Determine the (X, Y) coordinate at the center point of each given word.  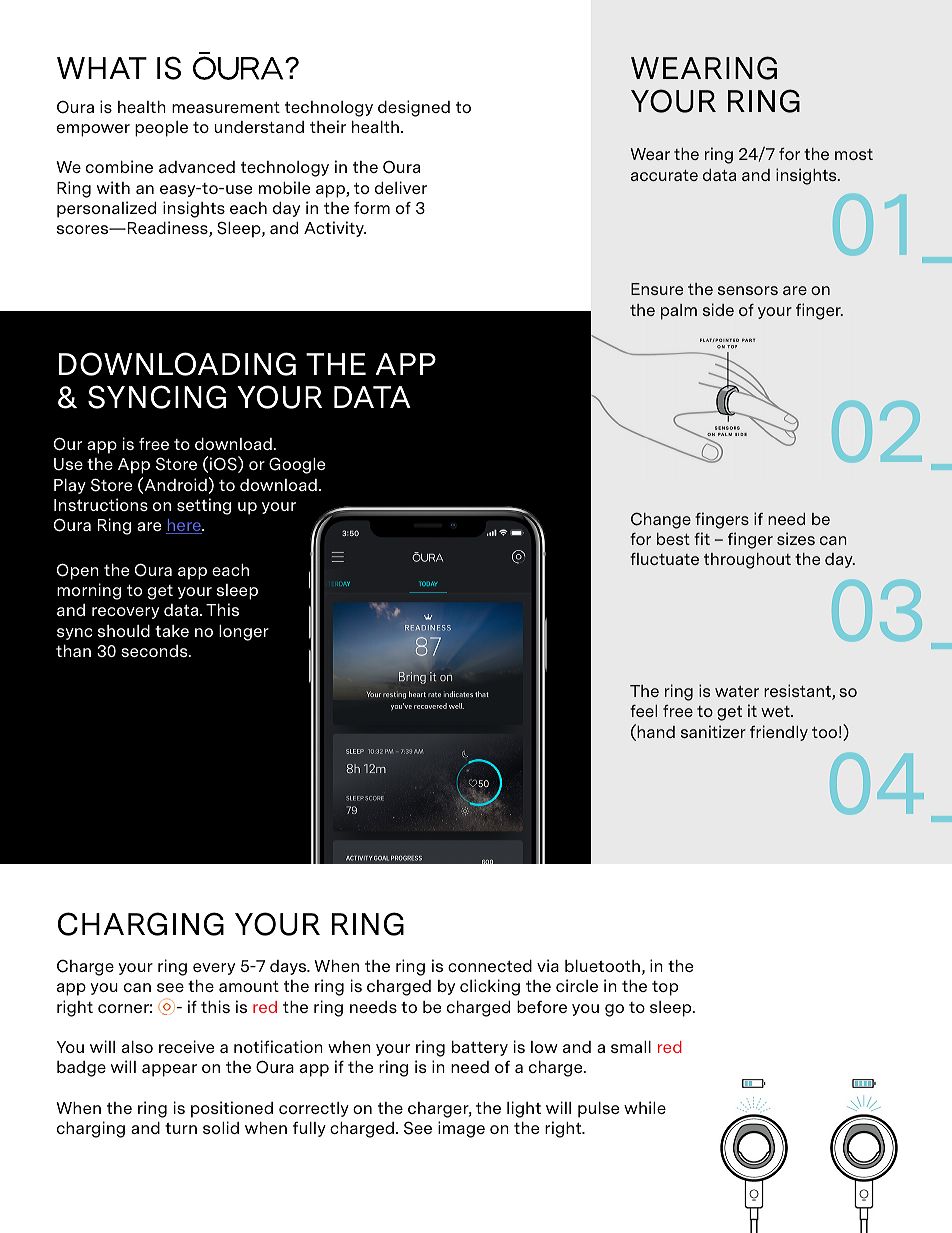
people (161, 129)
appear (169, 1070)
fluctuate (664, 559)
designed (414, 108)
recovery (125, 613)
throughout (747, 561)
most (854, 154)
